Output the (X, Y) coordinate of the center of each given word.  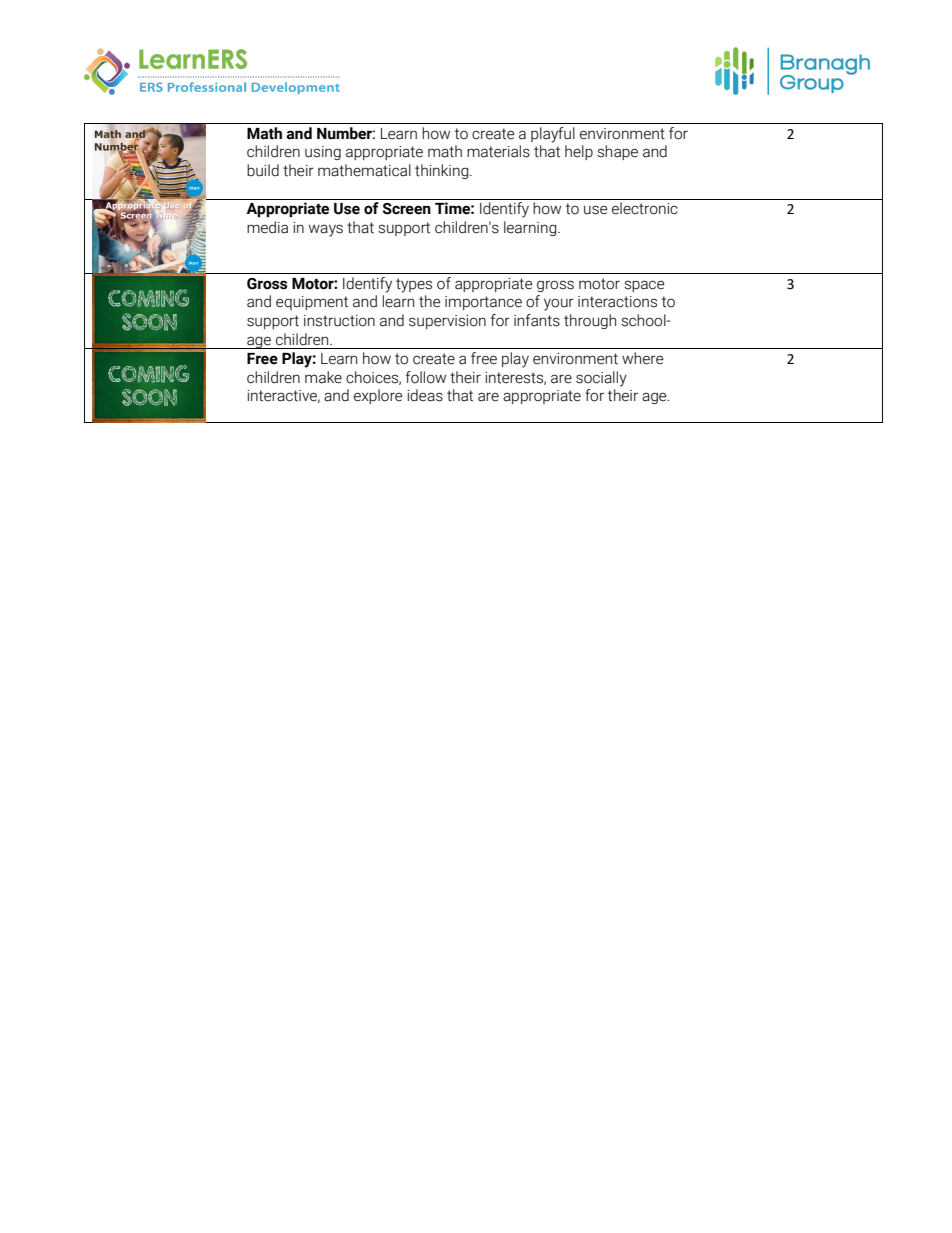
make (323, 377)
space (644, 286)
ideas (425, 395)
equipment (312, 303)
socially (601, 379)
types (414, 285)
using (323, 153)
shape (617, 152)
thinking (443, 171)
